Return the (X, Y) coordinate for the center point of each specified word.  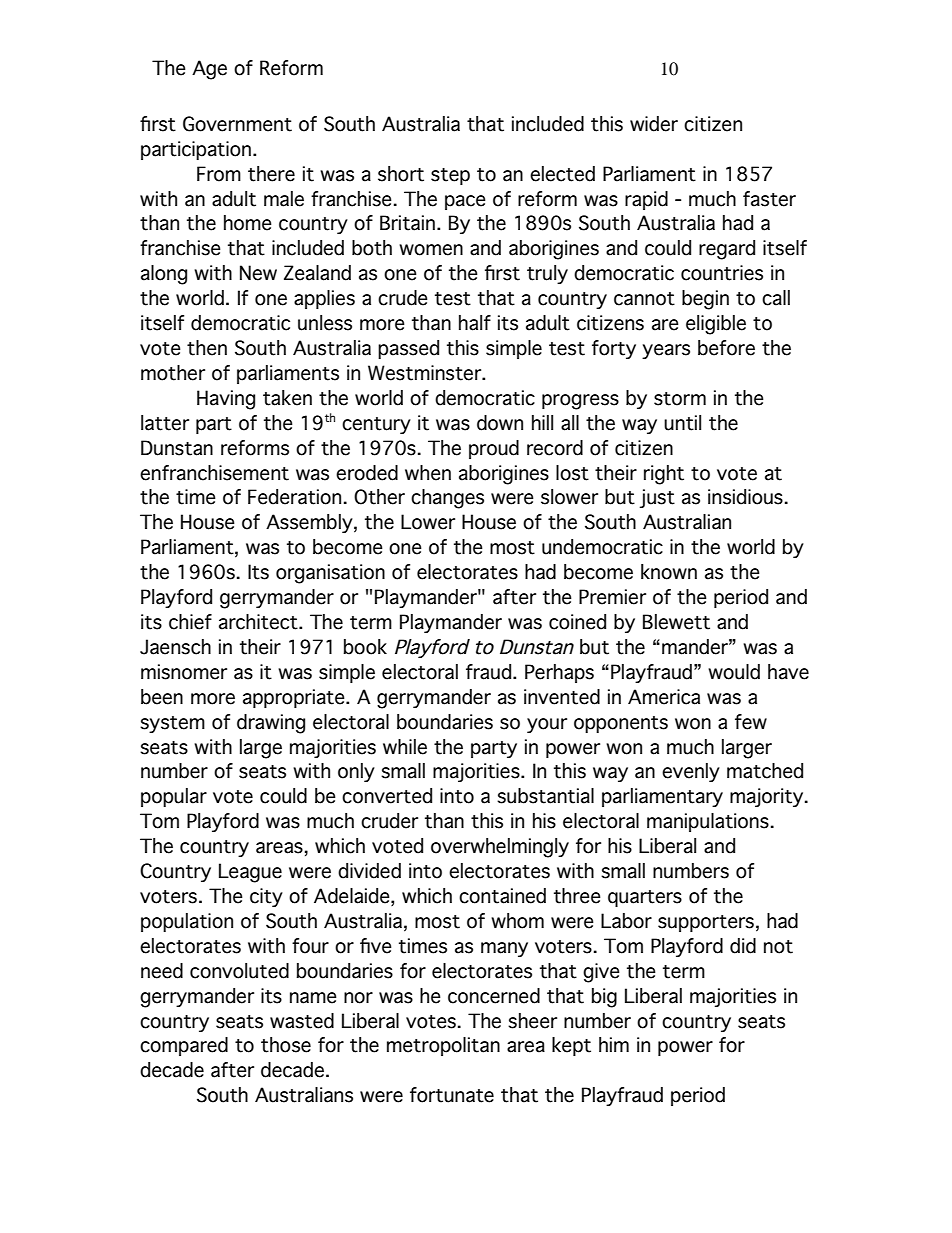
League (250, 873)
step (450, 176)
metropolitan (443, 1046)
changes (447, 499)
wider (654, 124)
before (726, 348)
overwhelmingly (500, 848)
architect (259, 622)
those (286, 1045)
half (475, 323)
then (207, 348)
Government (237, 124)
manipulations (708, 822)
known (669, 572)
